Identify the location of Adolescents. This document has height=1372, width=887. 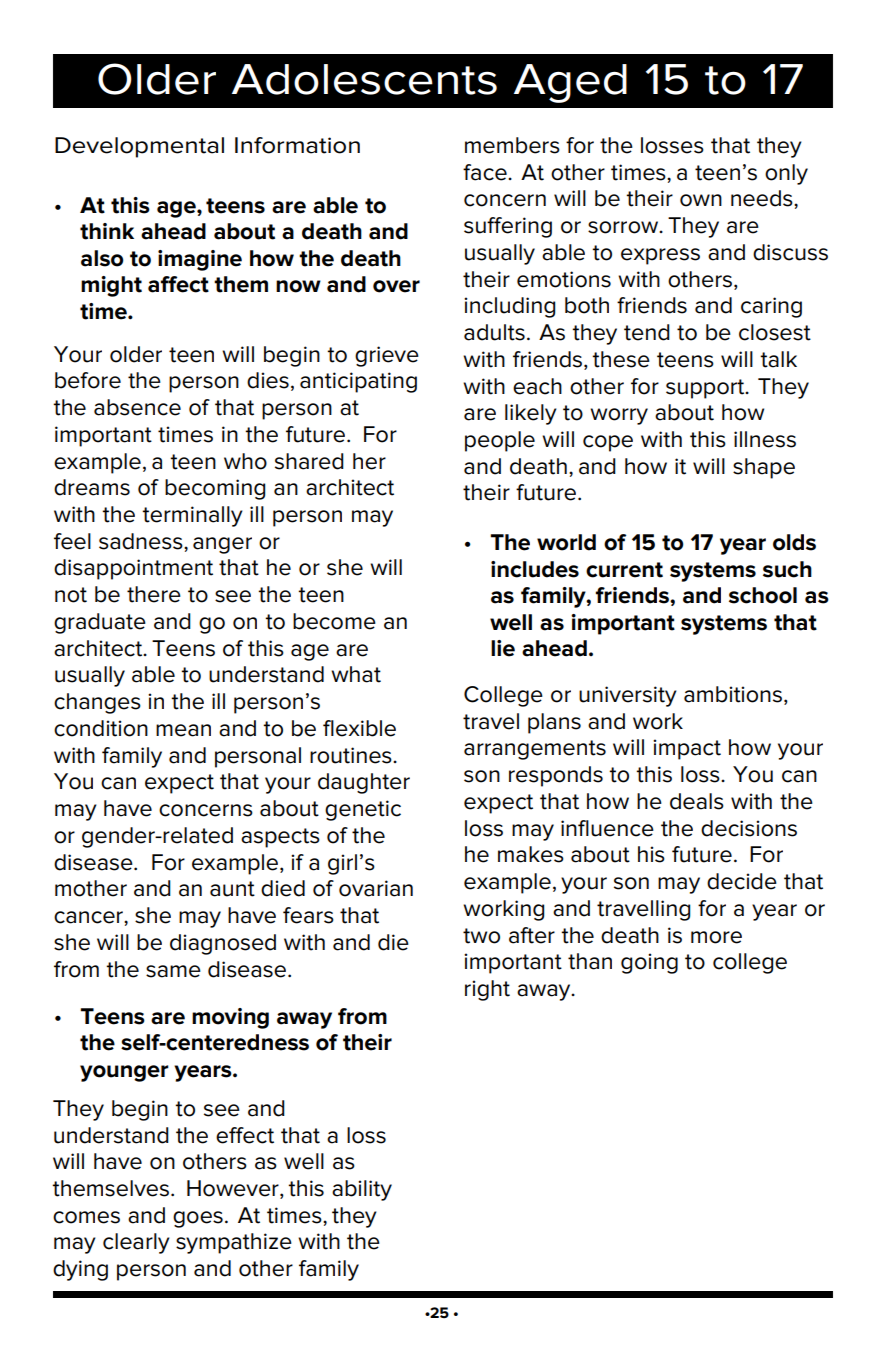
(364, 79).
